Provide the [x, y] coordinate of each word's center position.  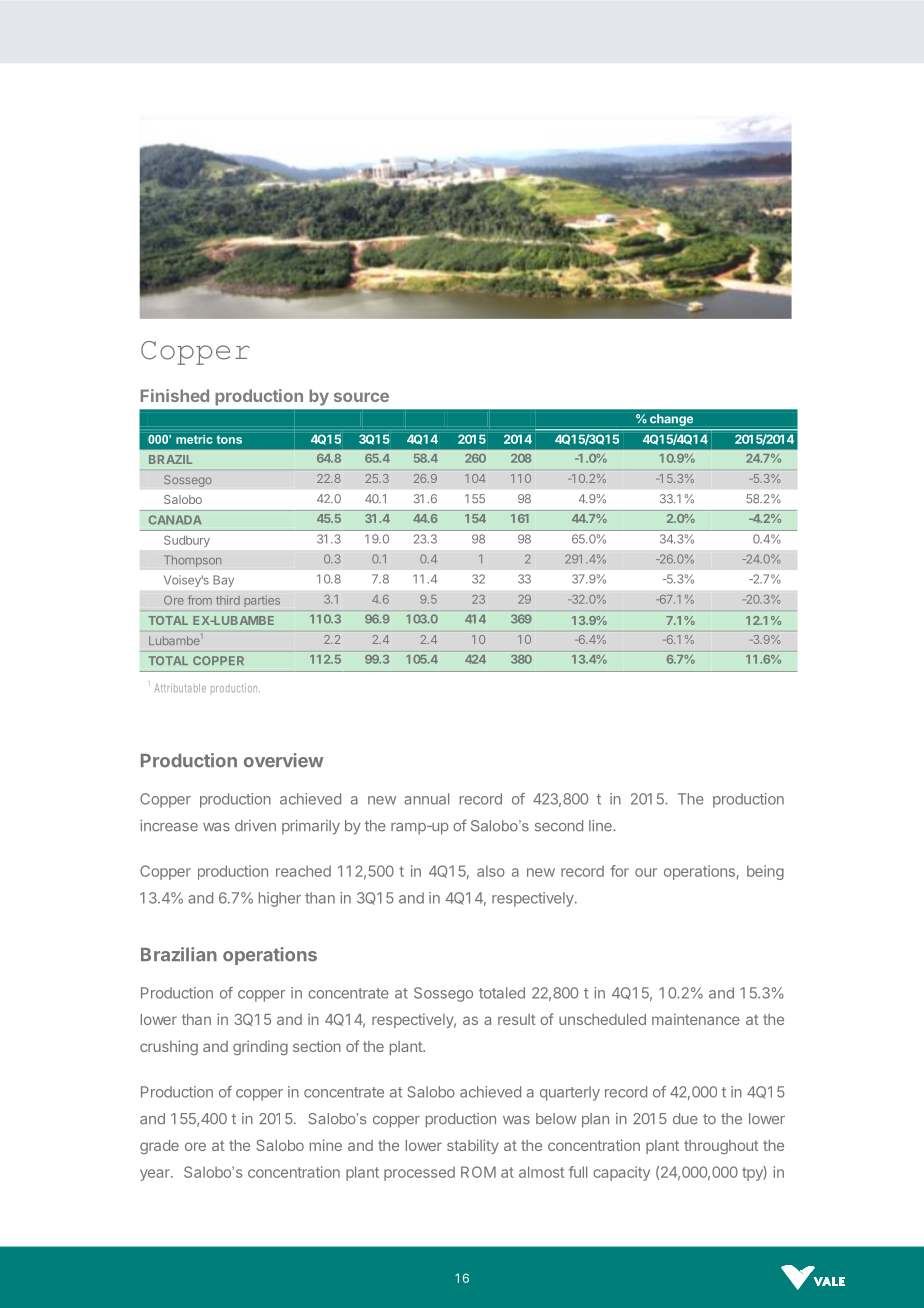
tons [229, 439]
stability [473, 1146]
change [671, 420]
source [361, 397]
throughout [721, 1147]
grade [159, 1147]
